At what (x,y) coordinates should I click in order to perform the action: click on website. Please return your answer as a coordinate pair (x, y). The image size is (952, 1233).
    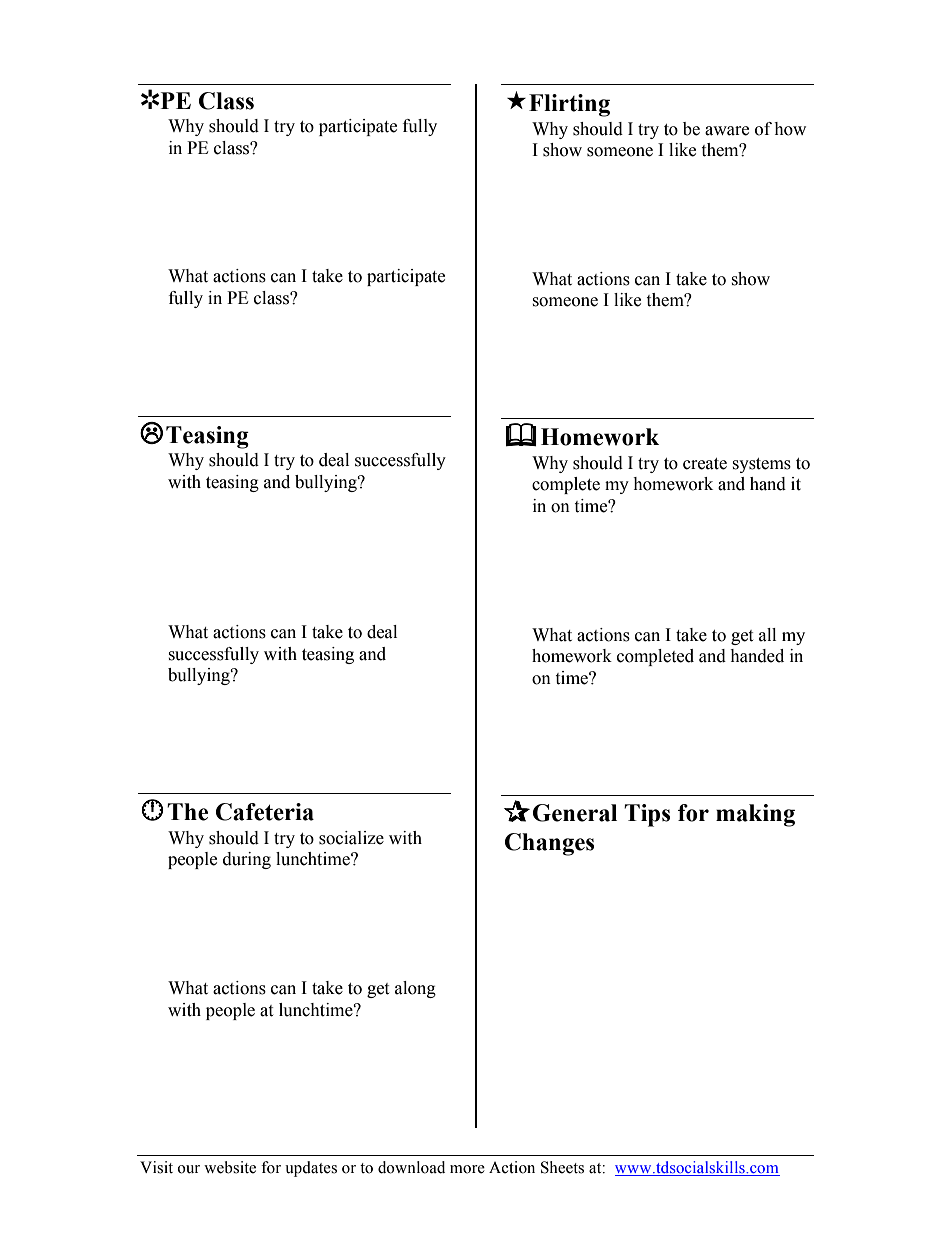
    Looking at the image, I should click on (230, 1167).
